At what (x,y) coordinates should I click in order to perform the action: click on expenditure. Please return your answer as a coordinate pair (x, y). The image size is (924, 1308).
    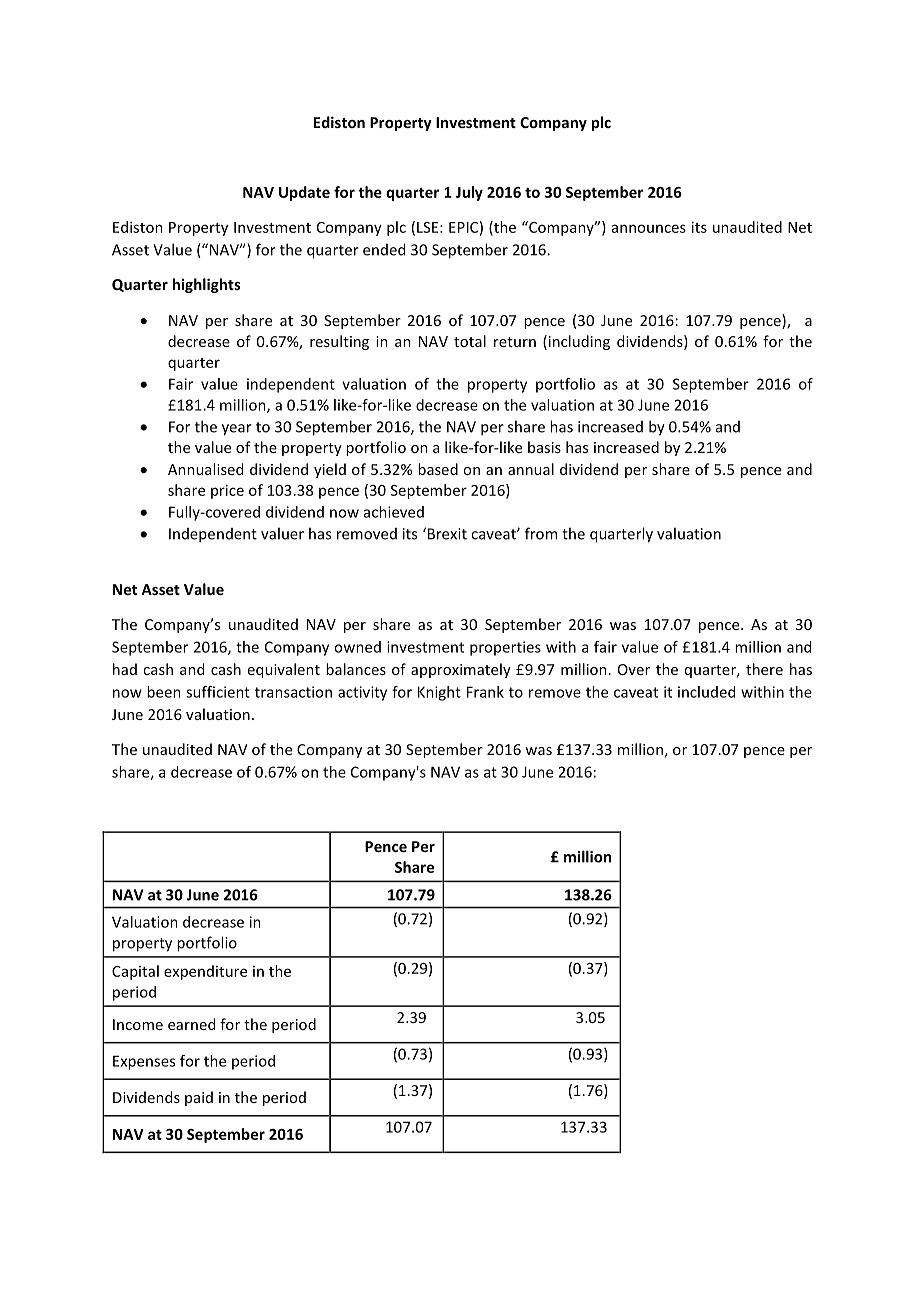
    Looking at the image, I should click on (205, 972).
